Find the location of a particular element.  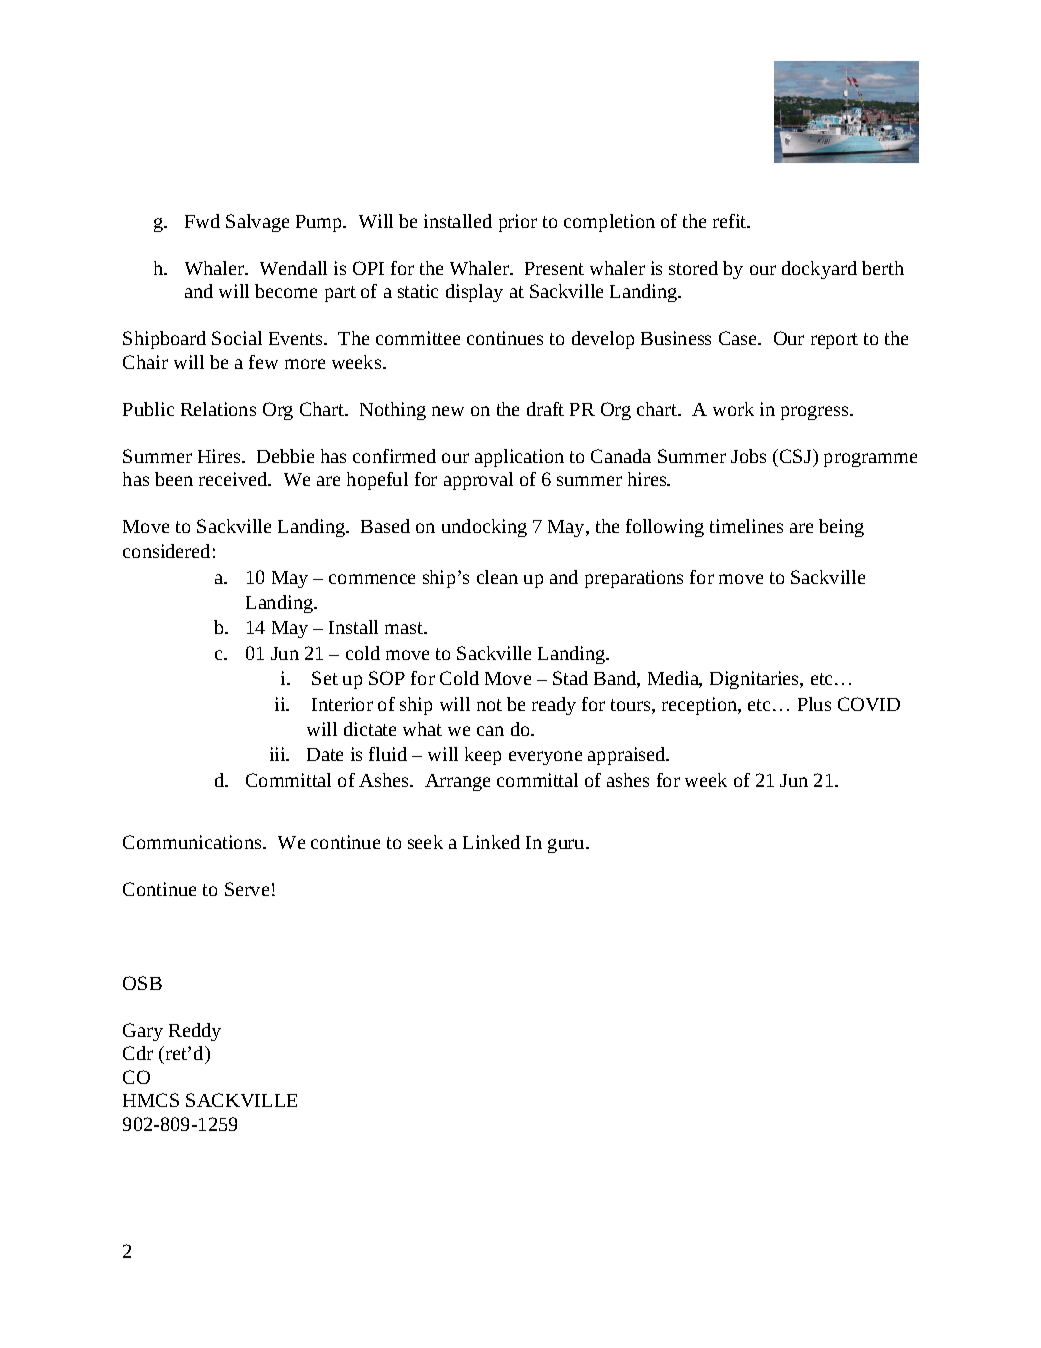

Plus is located at coordinates (814, 704).
